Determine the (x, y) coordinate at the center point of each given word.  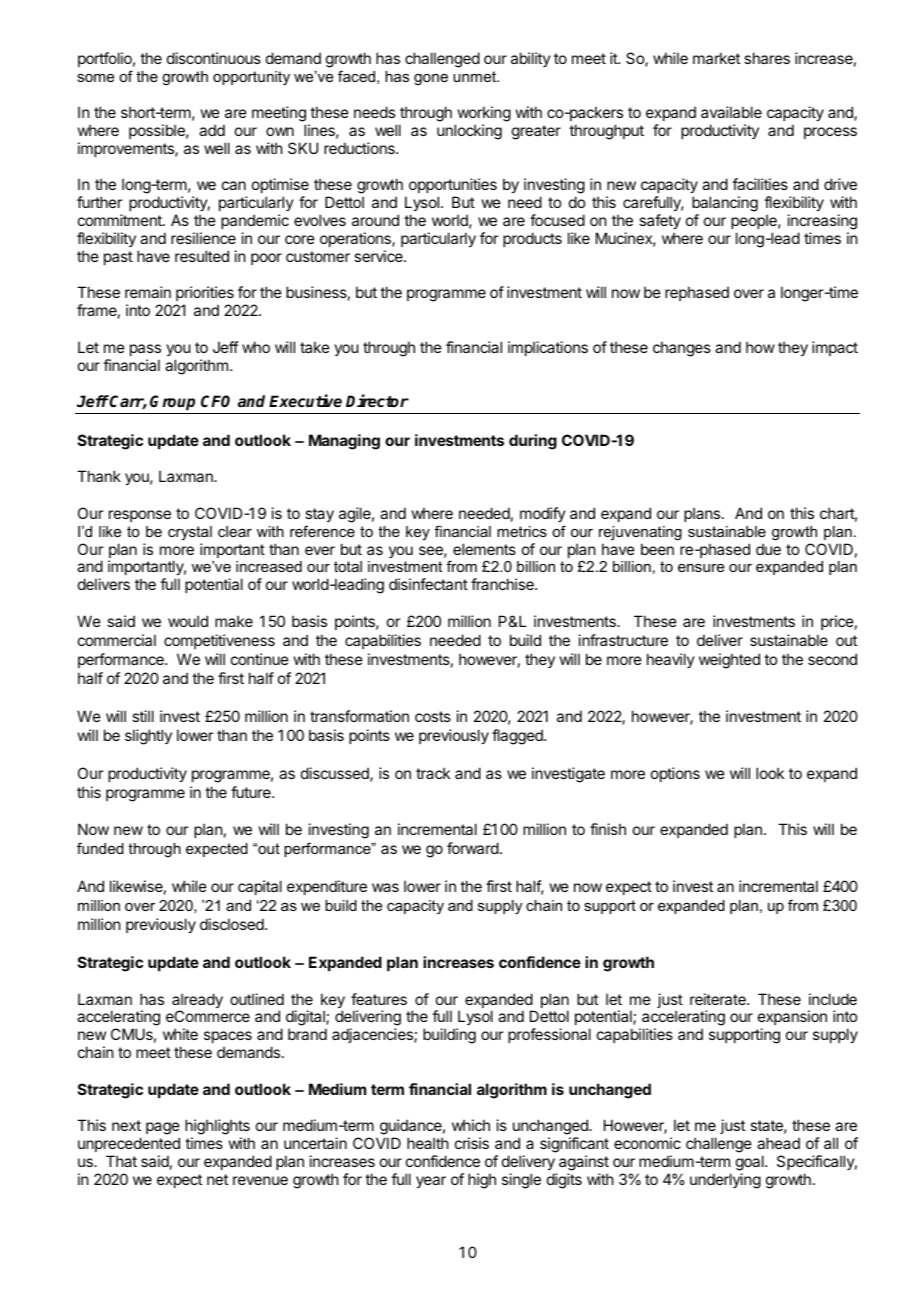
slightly (148, 737)
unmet (476, 76)
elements (484, 549)
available (731, 112)
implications (548, 348)
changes (682, 349)
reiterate (719, 999)
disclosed (233, 924)
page (163, 1128)
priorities (204, 295)
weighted (729, 661)
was (385, 887)
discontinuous (214, 58)
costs (433, 716)
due (768, 549)
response (140, 516)
